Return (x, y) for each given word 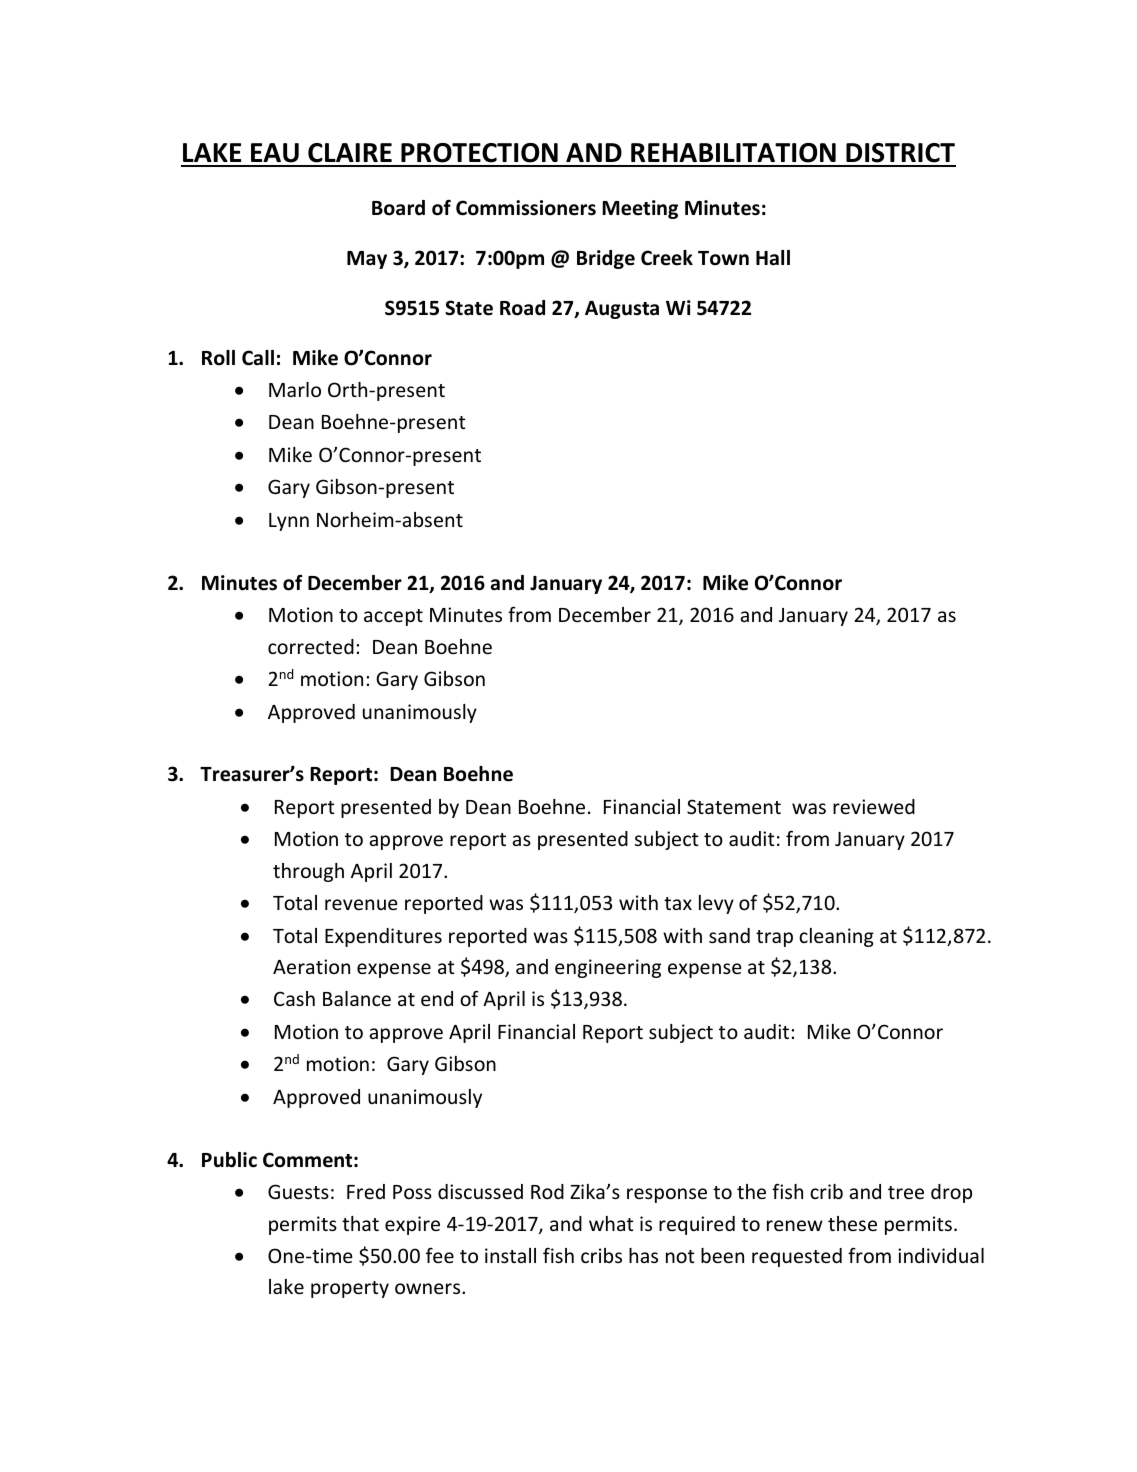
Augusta (622, 310)
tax (678, 903)
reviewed (874, 806)
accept (393, 617)
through (308, 872)
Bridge (606, 259)
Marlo (295, 389)
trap (774, 938)
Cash (294, 998)
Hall (773, 258)
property (350, 1289)
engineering (608, 968)
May (367, 260)
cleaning (836, 937)
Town (723, 258)
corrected (311, 646)
